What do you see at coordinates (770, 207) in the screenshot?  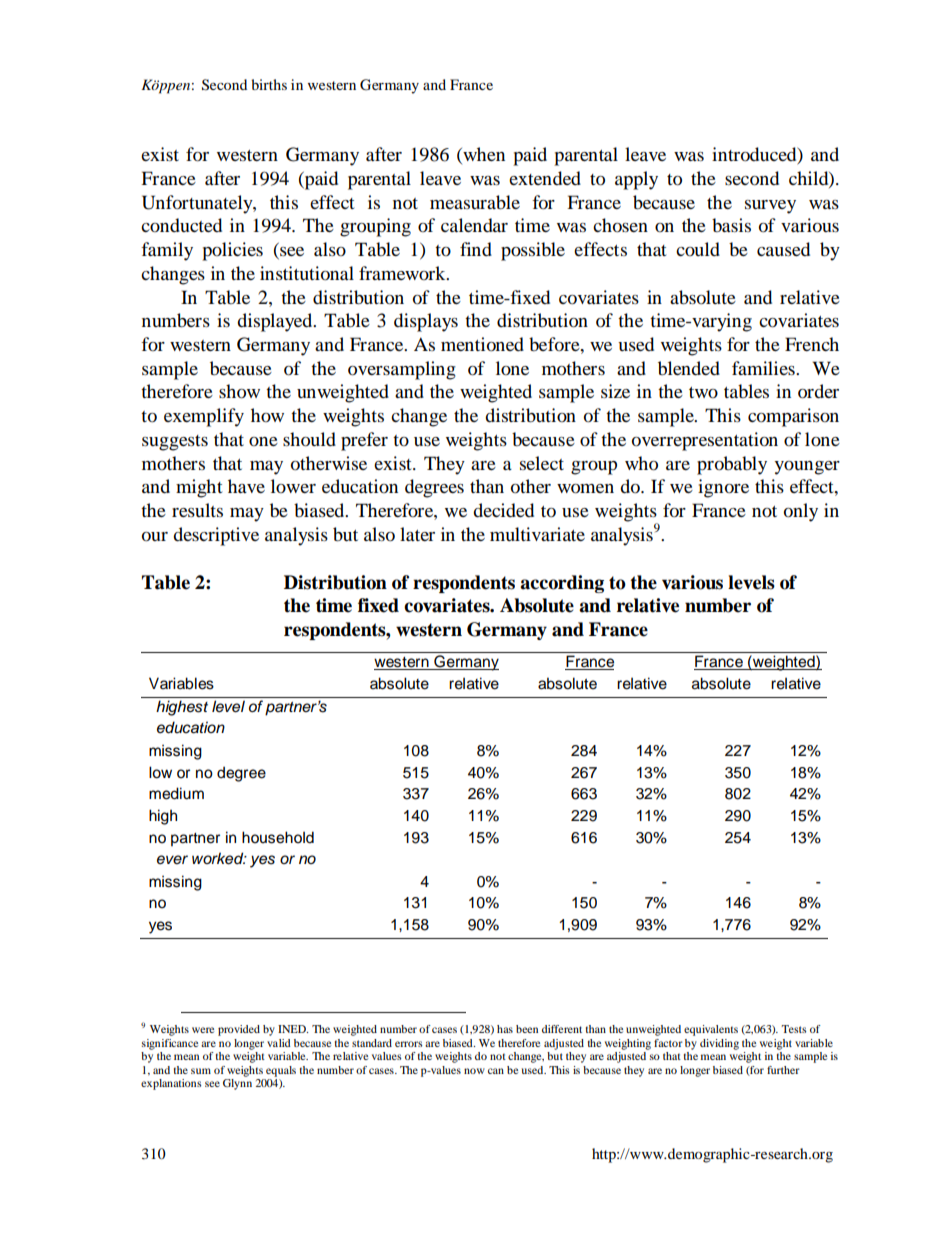 I see `survey` at bounding box center [770, 207].
